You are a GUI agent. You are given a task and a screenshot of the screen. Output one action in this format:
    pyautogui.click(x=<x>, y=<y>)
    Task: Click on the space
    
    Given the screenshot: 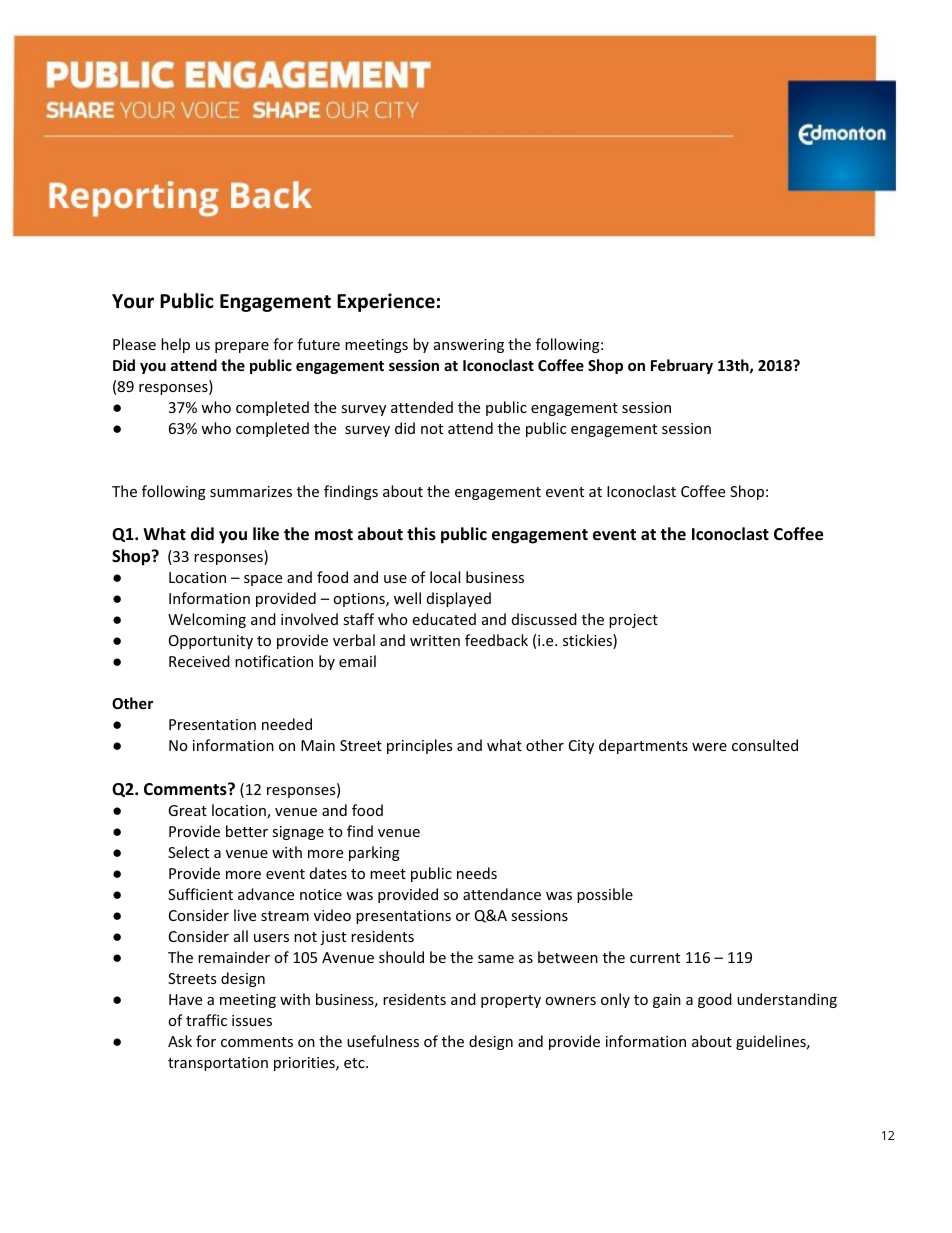 What is the action you would take?
    pyautogui.click(x=263, y=580)
